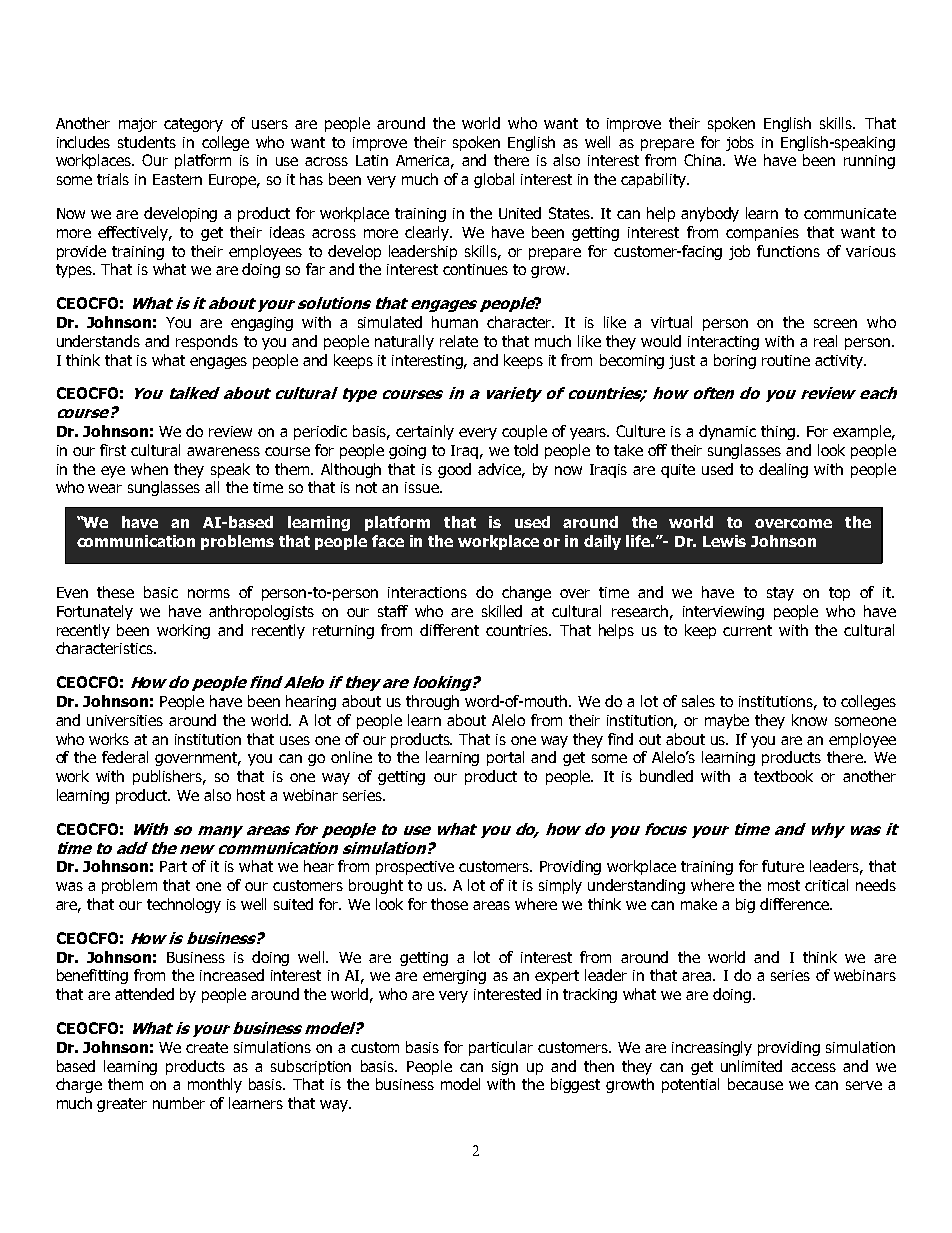 Image resolution: width=952 pixels, height=1233 pixels. What do you see at coordinates (179, 1103) in the image?
I see `number` at bounding box center [179, 1103].
